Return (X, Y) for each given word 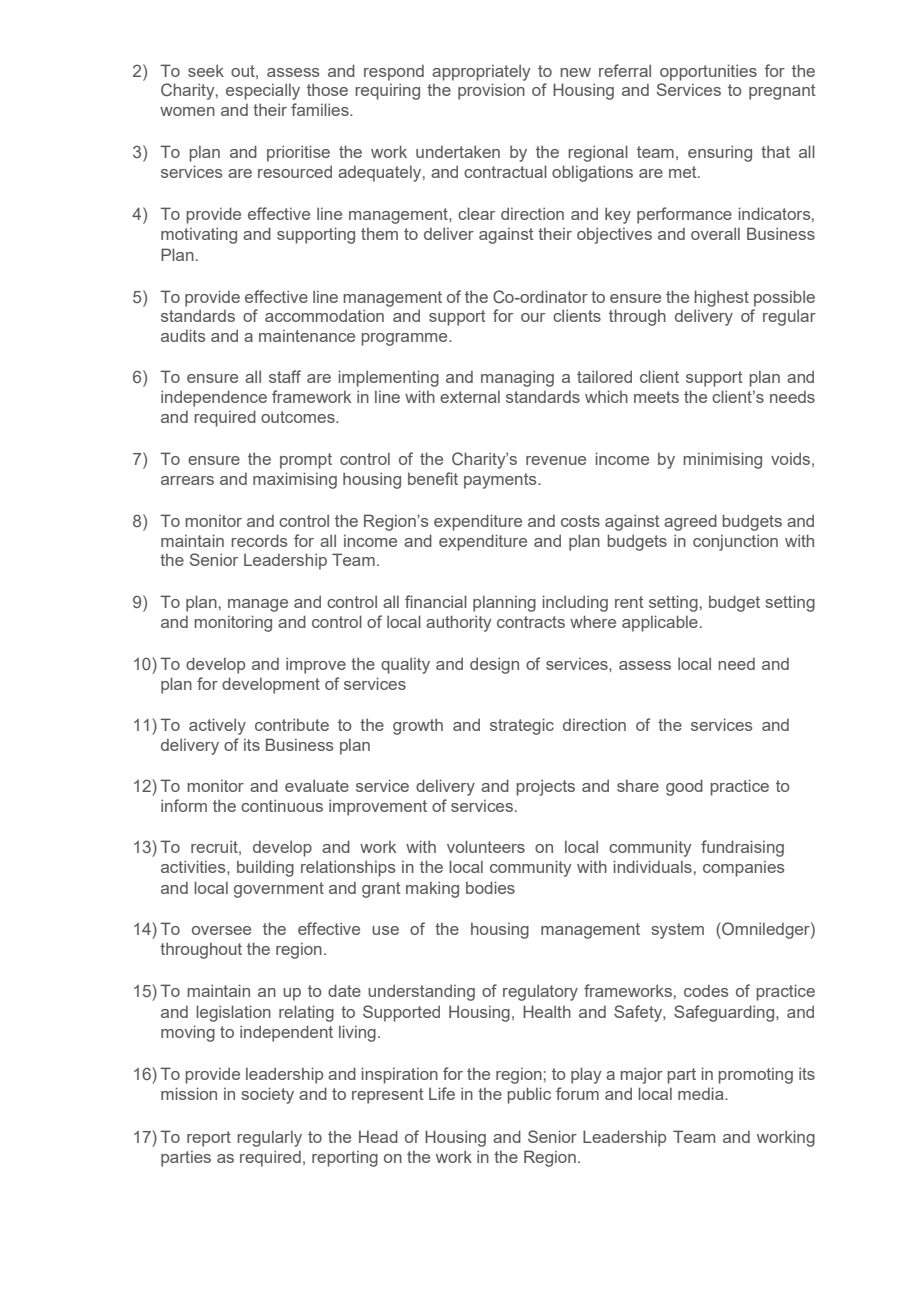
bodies (490, 887)
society (267, 1095)
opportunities (708, 72)
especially (263, 91)
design (494, 665)
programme (405, 339)
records (259, 540)
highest (721, 298)
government (279, 890)
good (684, 787)
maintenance (307, 336)
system (677, 931)
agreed (690, 522)
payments (501, 481)
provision (491, 91)
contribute (292, 724)
